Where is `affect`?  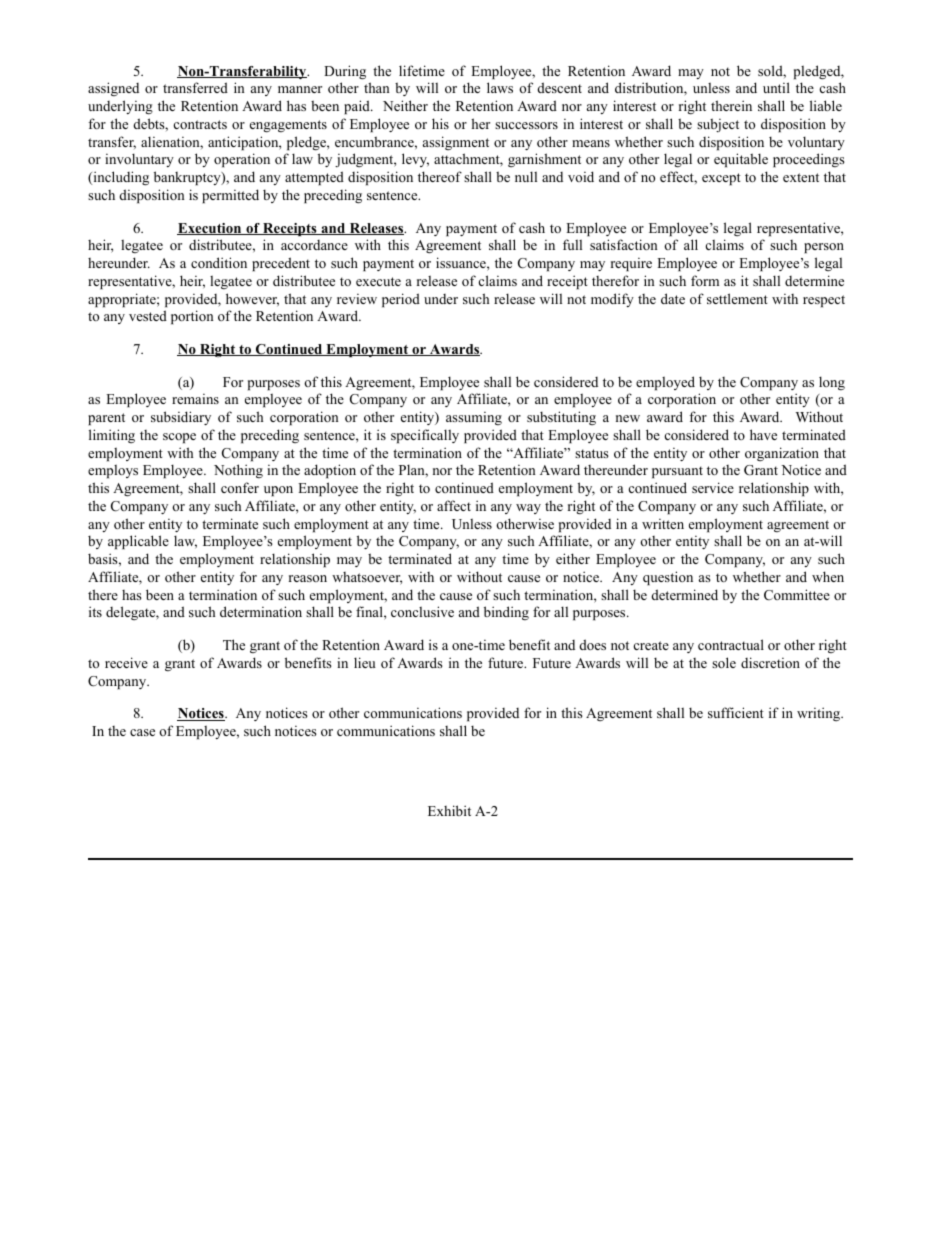
affect is located at coordinates (454, 505).
